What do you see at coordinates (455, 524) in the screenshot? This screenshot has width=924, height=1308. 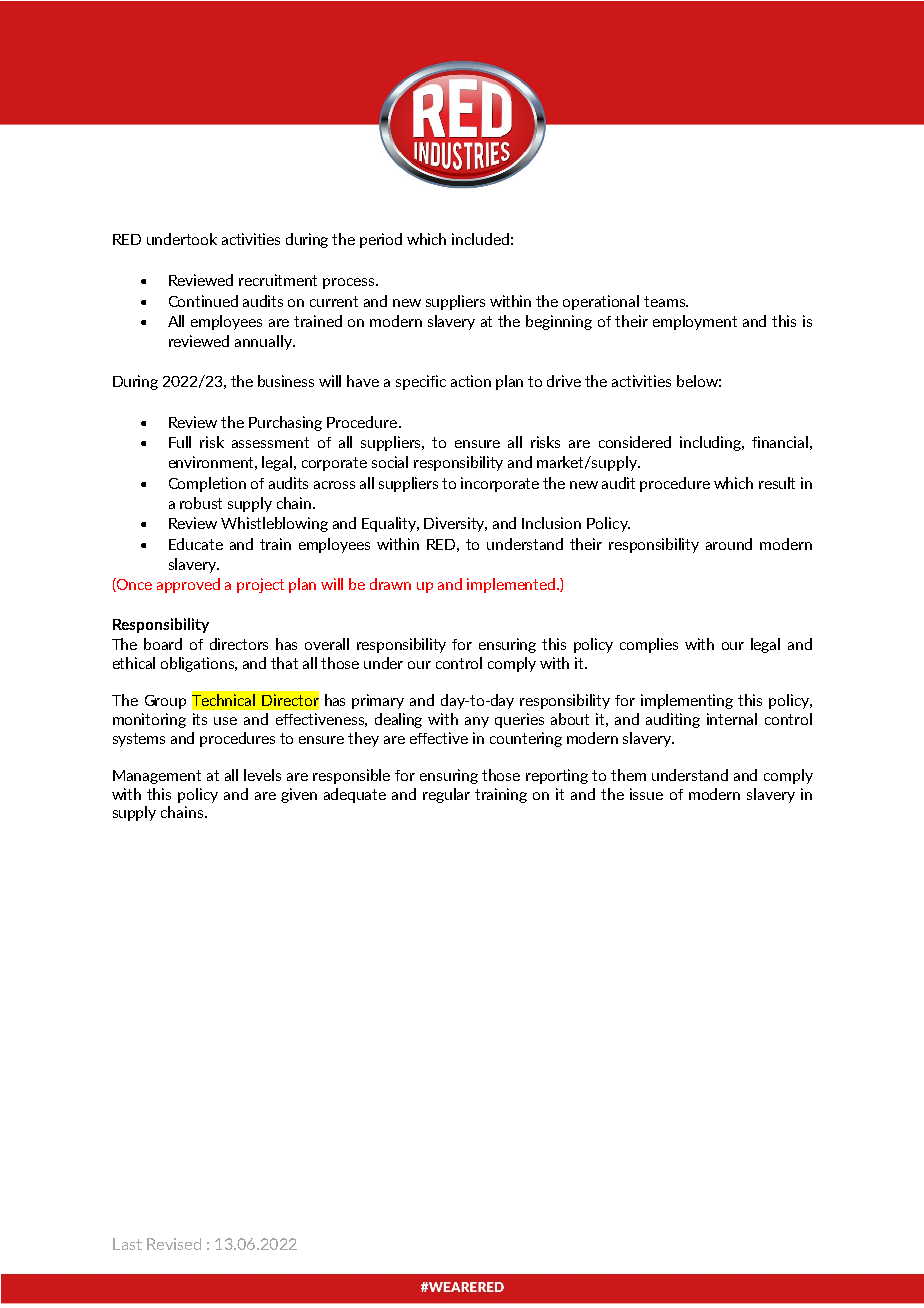 I see `Diversity` at bounding box center [455, 524].
